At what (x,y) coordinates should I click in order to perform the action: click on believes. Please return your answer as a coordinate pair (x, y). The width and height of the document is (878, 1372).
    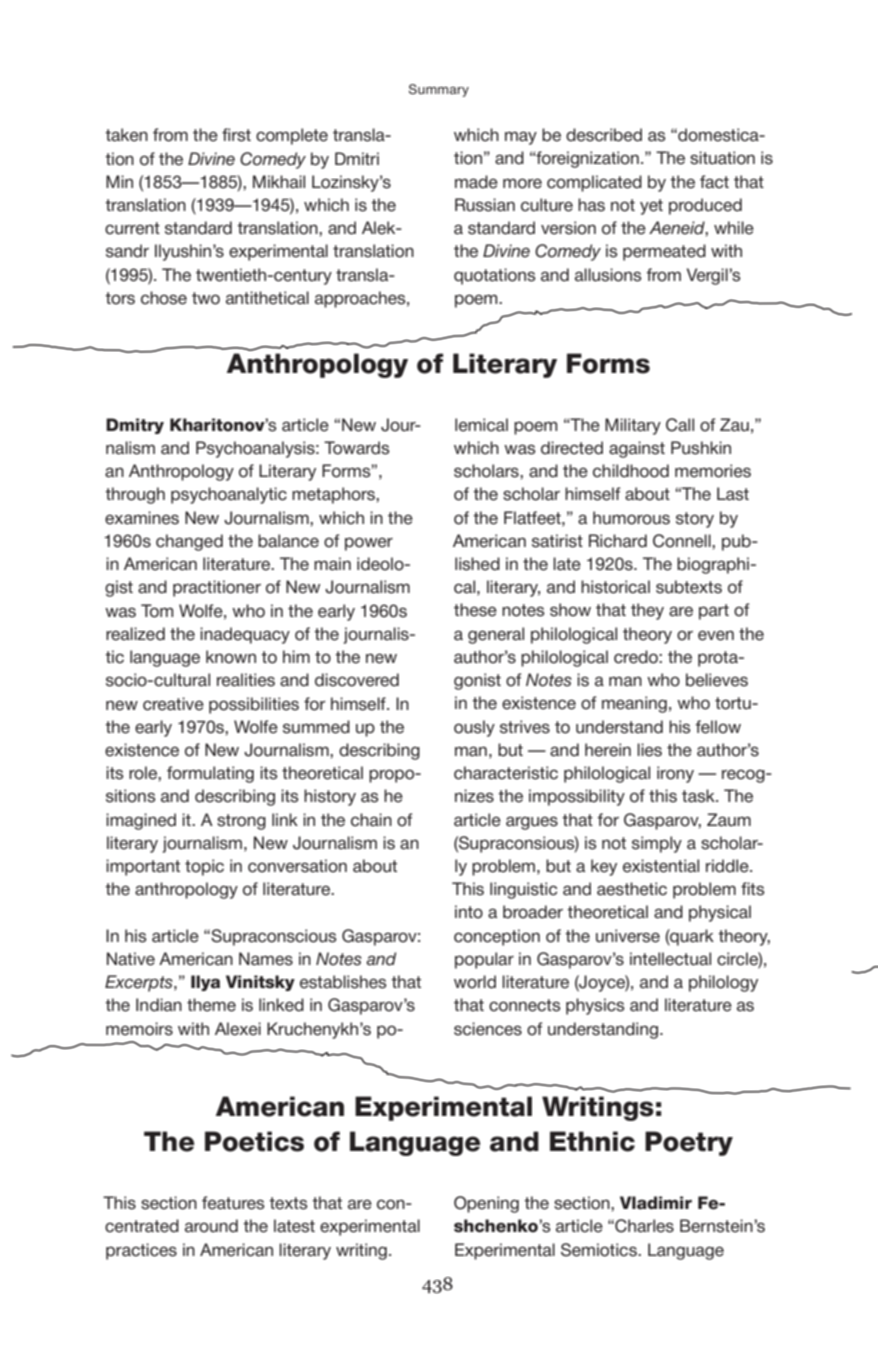
    Looking at the image, I should click on (717, 680).
